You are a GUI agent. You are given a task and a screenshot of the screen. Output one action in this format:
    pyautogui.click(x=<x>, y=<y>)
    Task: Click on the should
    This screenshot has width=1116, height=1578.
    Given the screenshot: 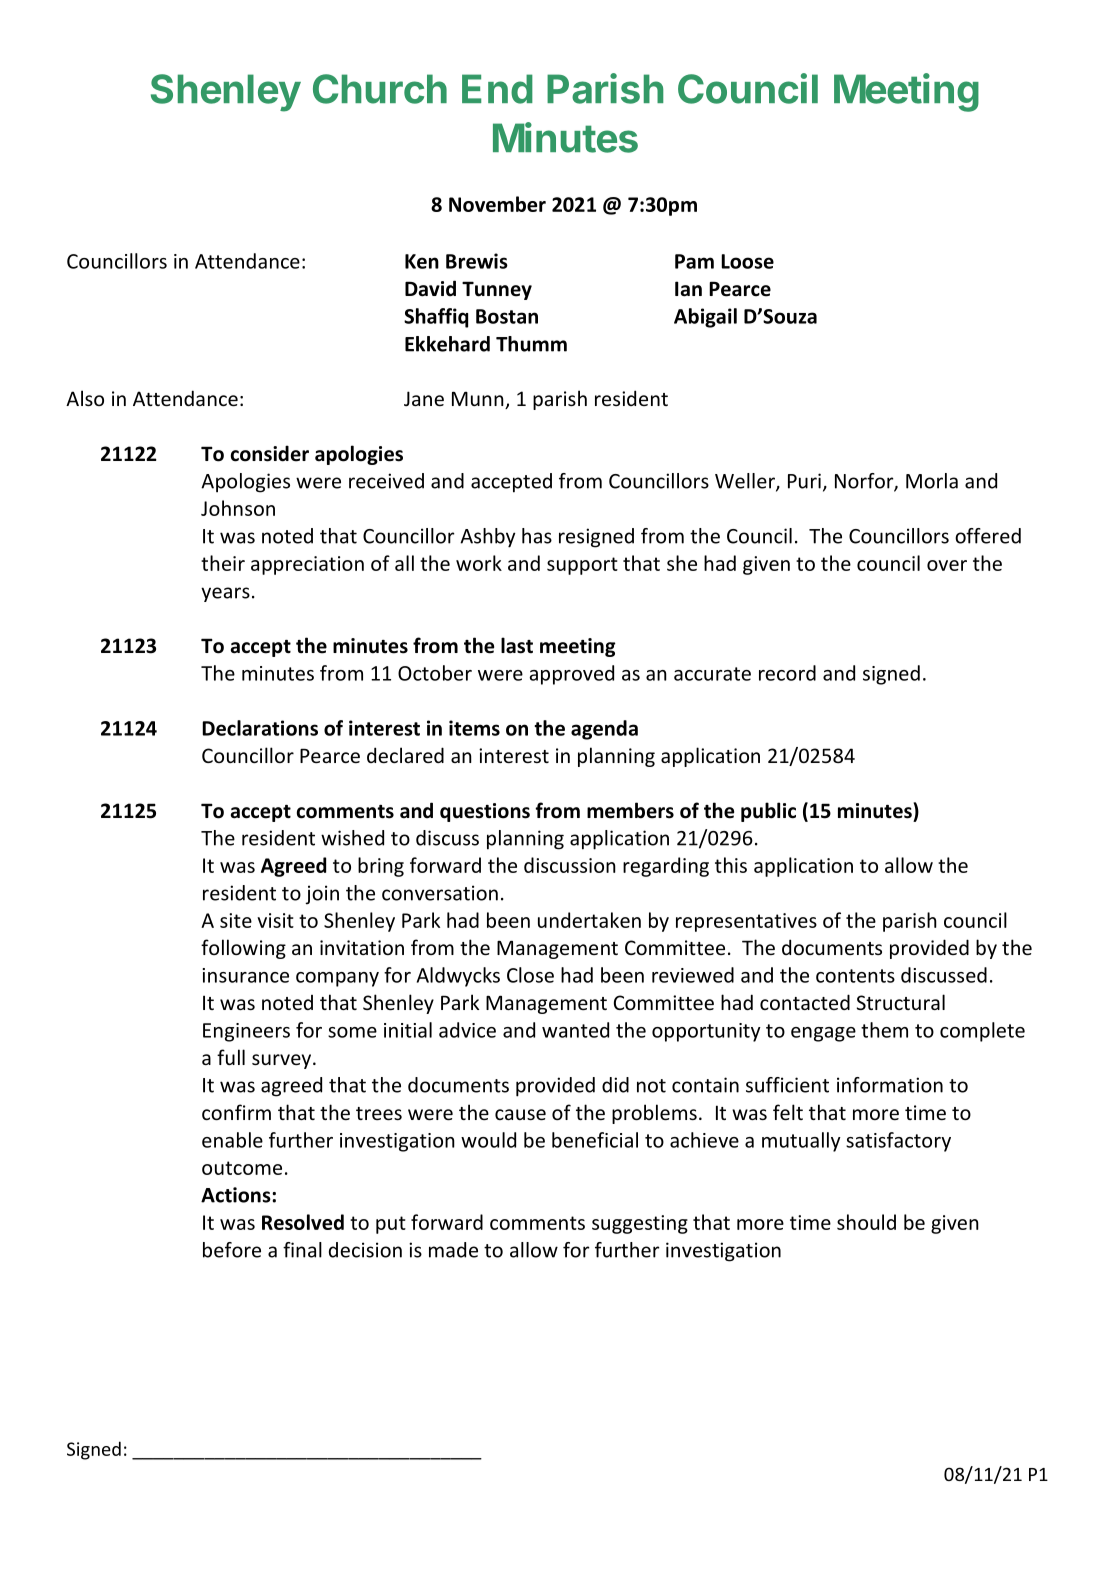 What is the action you would take?
    pyautogui.click(x=866, y=1222)
